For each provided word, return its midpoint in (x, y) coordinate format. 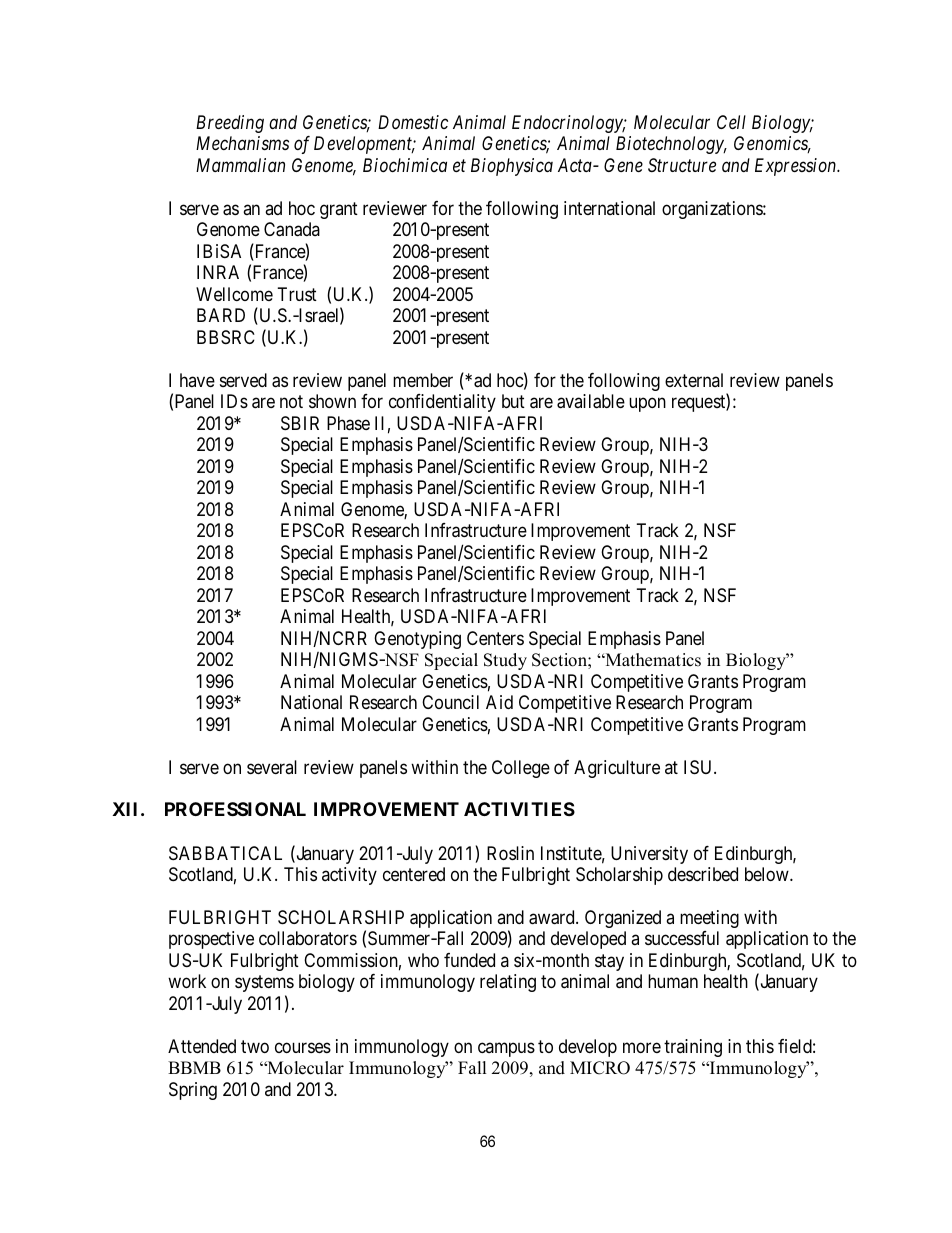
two (255, 1046)
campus (506, 1049)
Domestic (413, 122)
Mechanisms (242, 143)
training (693, 1048)
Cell (731, 122)
